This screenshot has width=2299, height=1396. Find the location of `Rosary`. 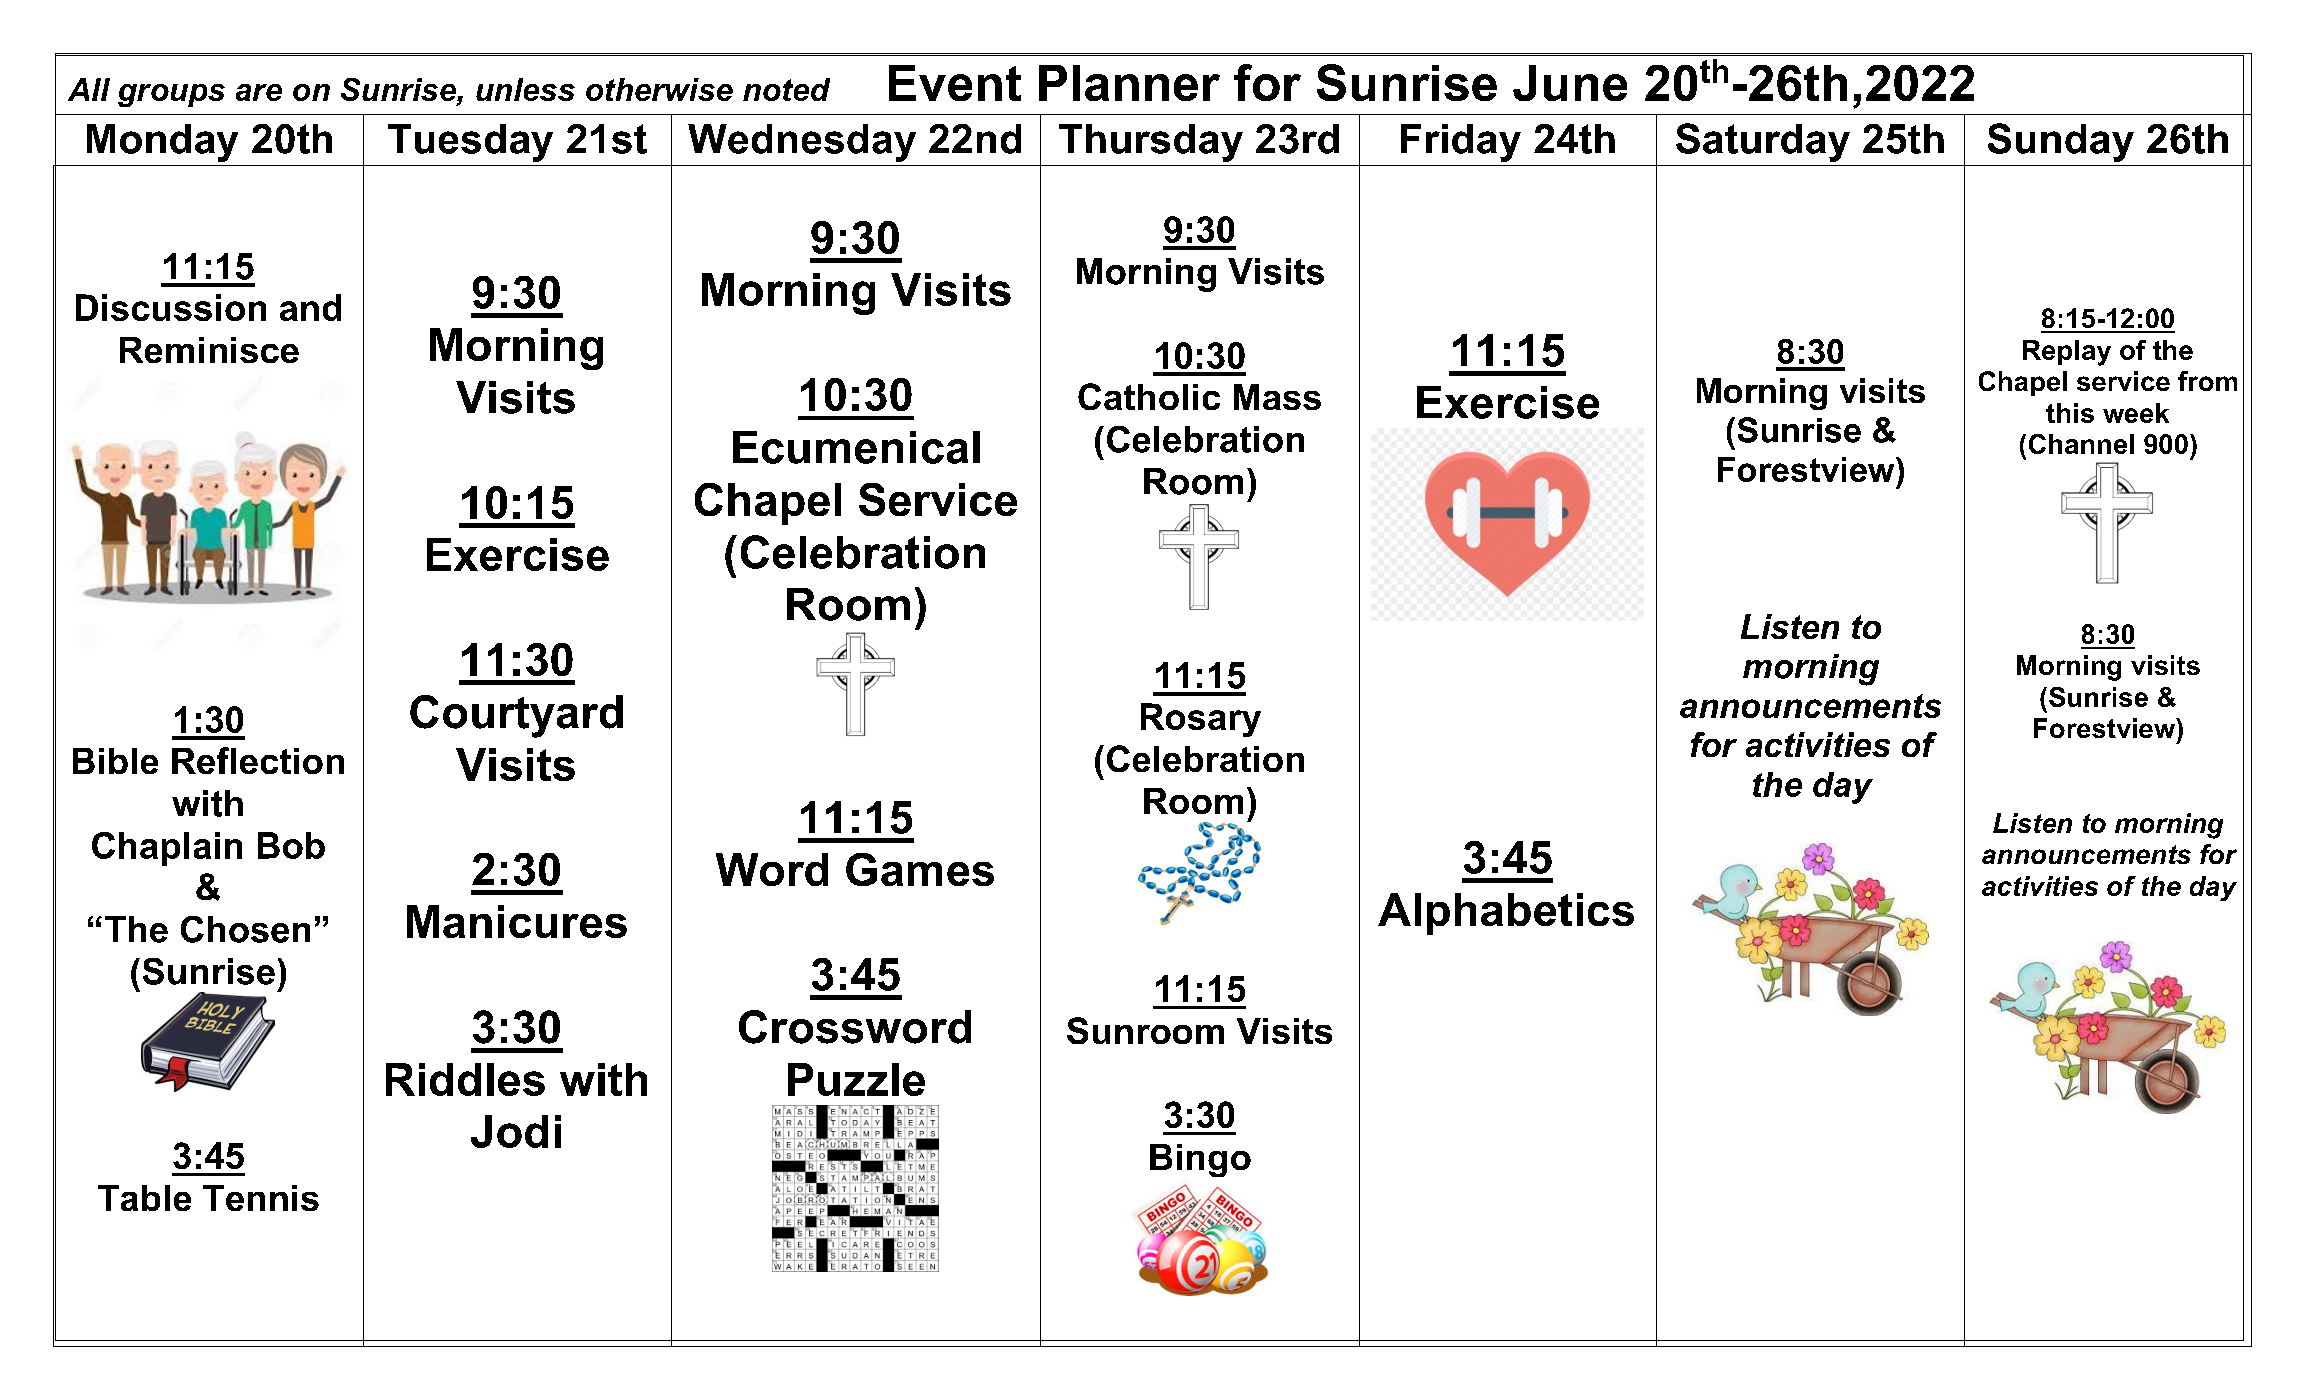

Rosary is located at coordinates (1201, 720).
